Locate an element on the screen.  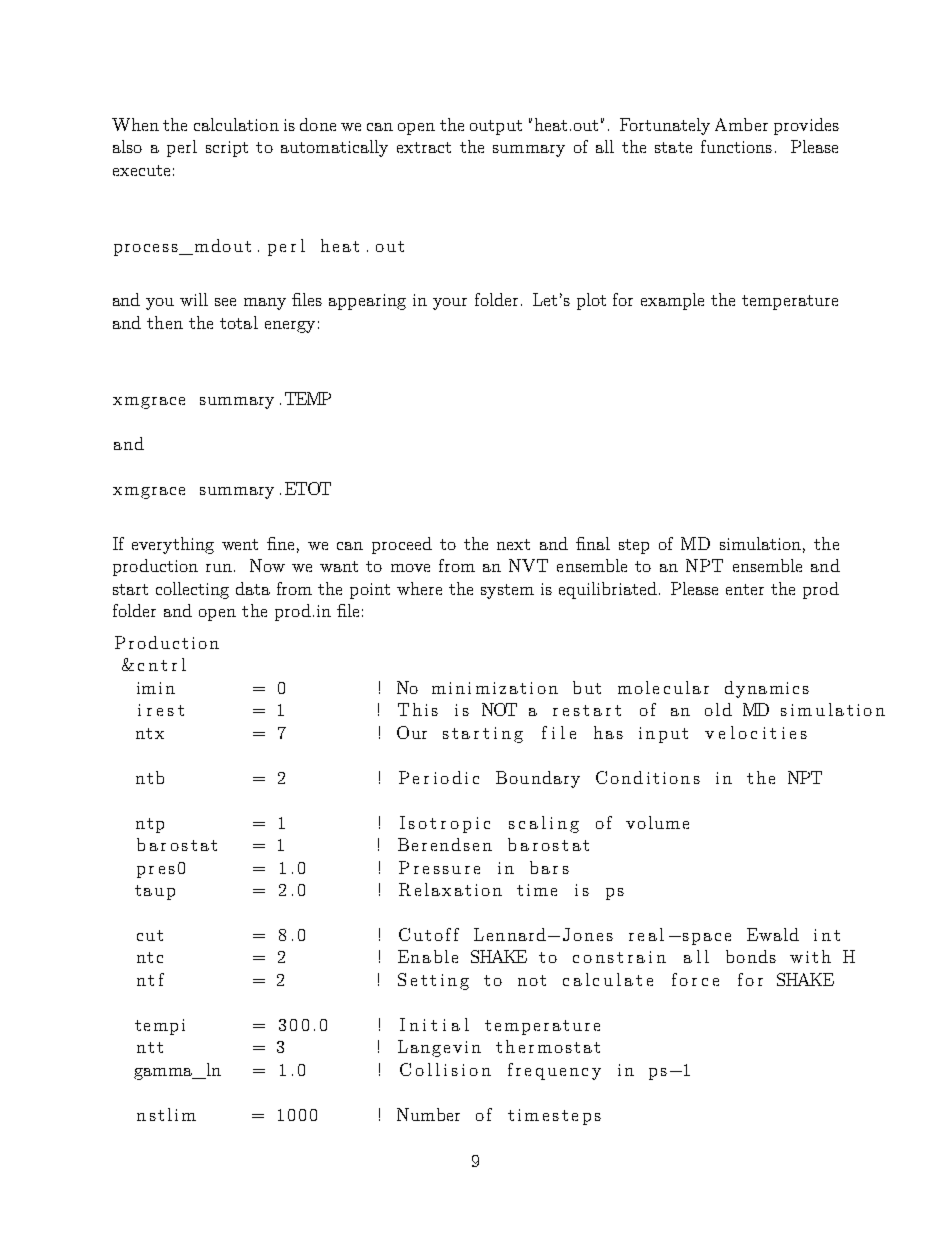
Amber is located at coordinates (741, 124).
